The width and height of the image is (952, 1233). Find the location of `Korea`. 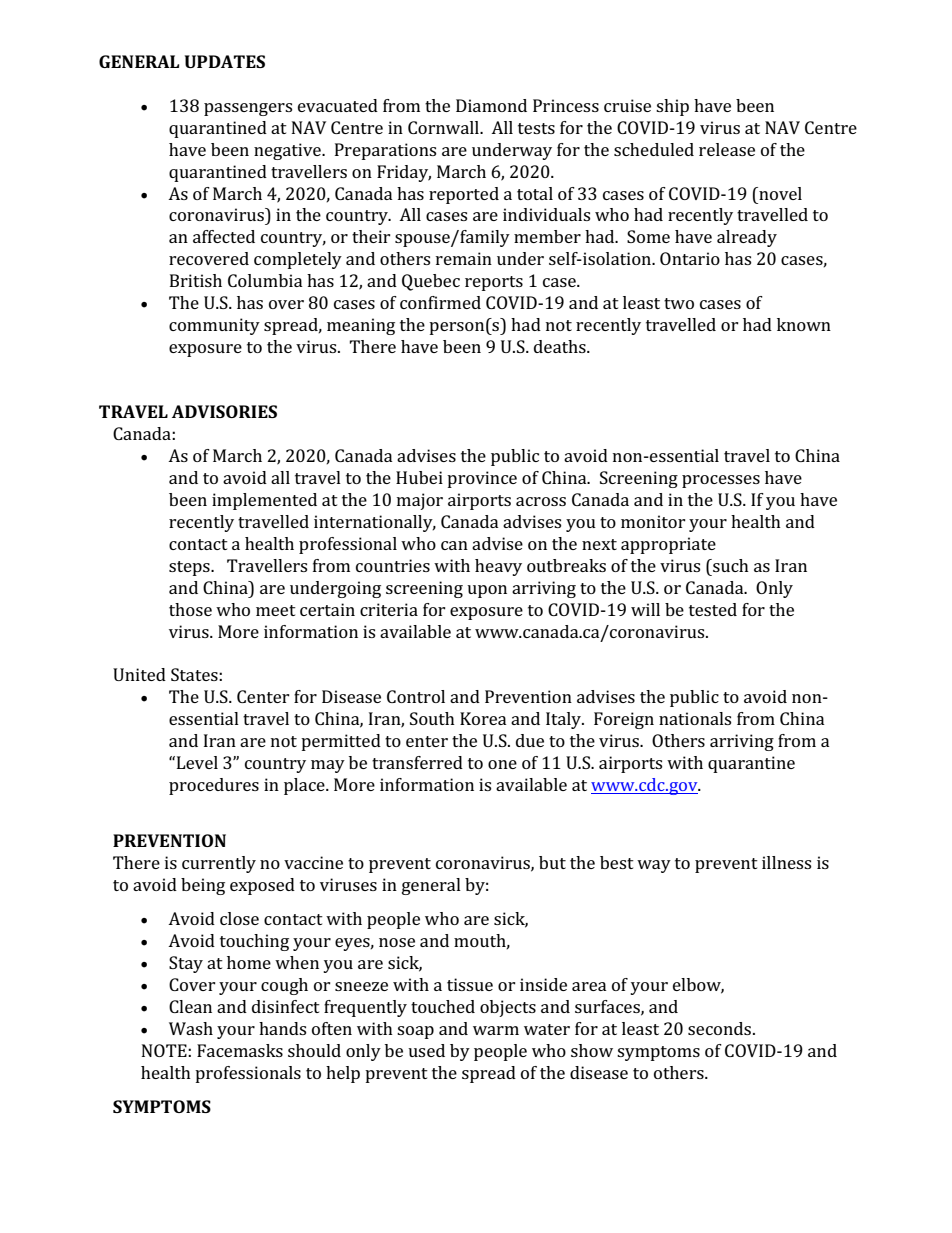

Korea is located at coordinates (483, 718).
